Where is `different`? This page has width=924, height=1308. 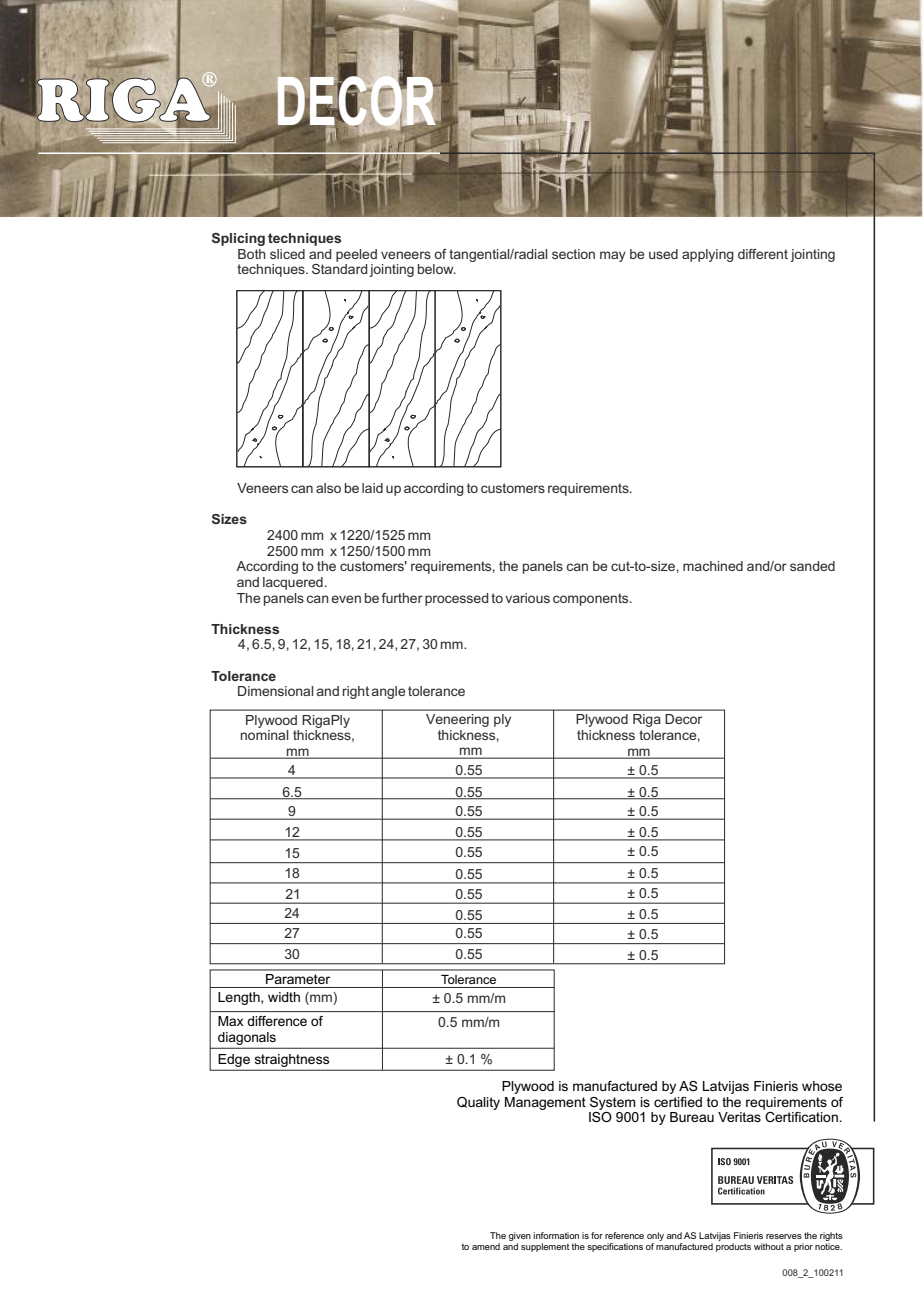
different is located at coordinates (763, 254).
